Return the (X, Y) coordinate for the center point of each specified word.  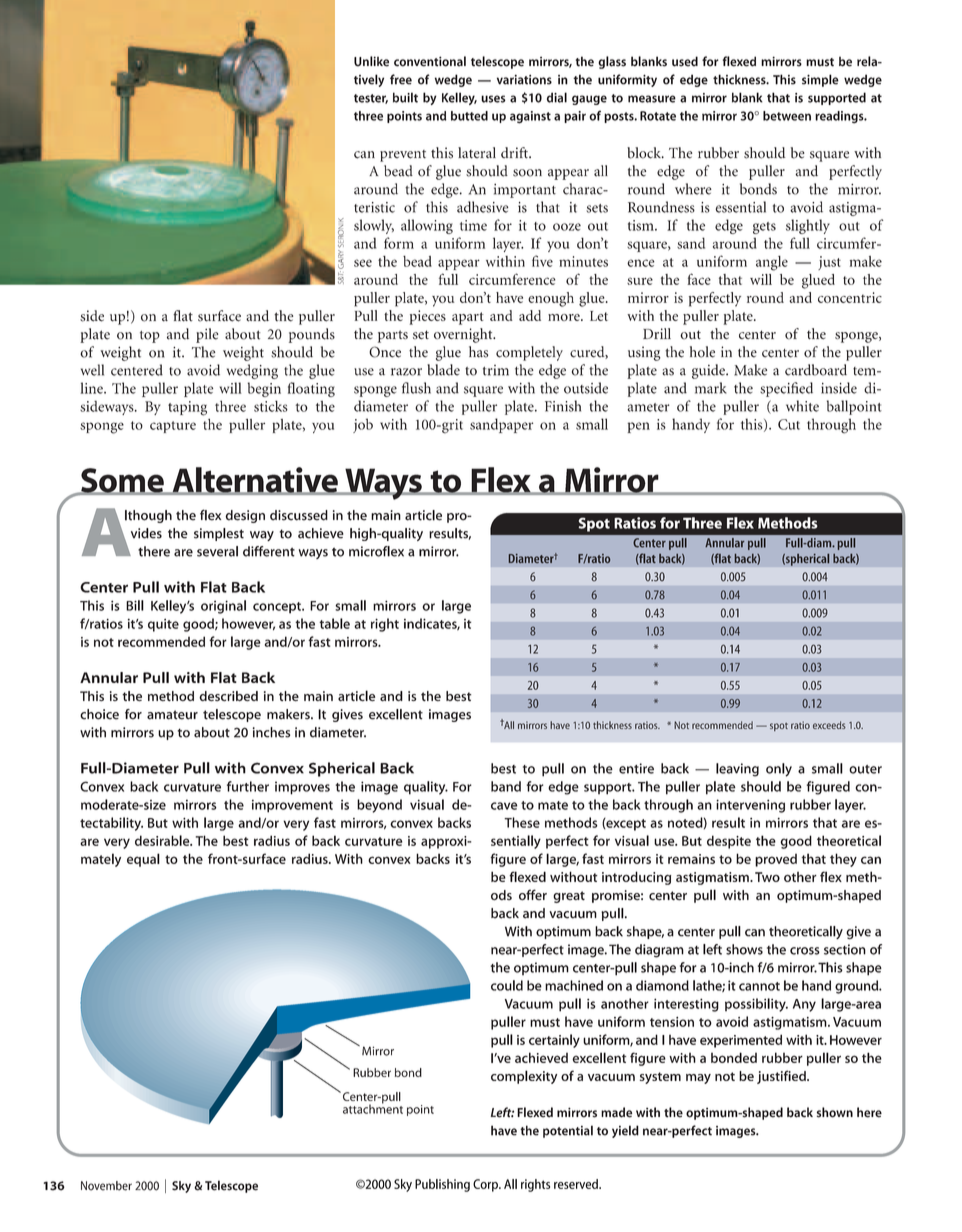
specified (786, 389)
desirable (163, 840)
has (478, 352)
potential (568, 1131)
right (385, 625)
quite (163, 625)
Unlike (371, 61)
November (106, 1186)
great (569, 897)
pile (207, 335)
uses (493, 99)
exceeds (829, 725)
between (787, 116)
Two (767, 877)
